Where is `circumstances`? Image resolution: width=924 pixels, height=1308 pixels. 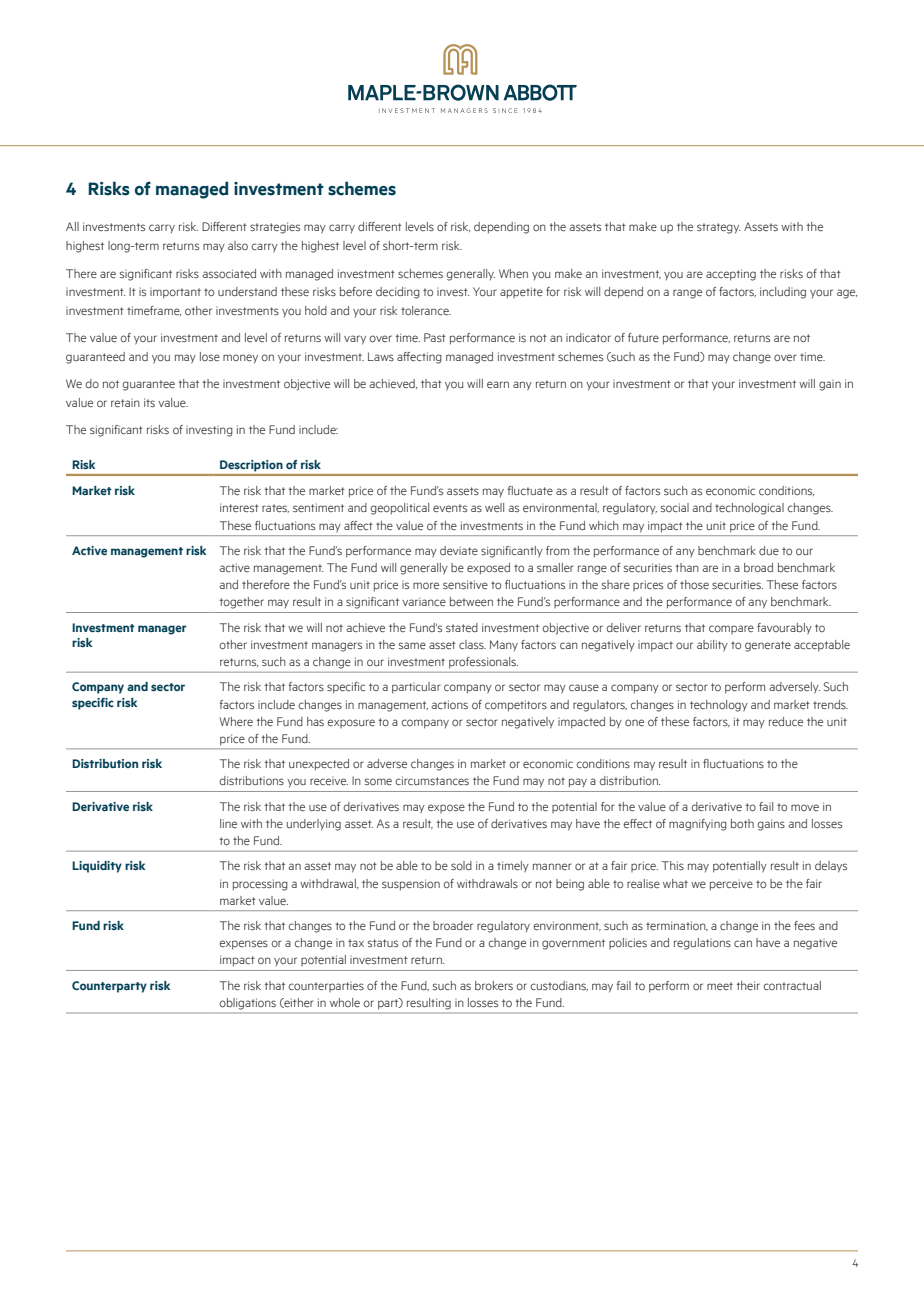 circumstances is located at coordinates (432, 781).
